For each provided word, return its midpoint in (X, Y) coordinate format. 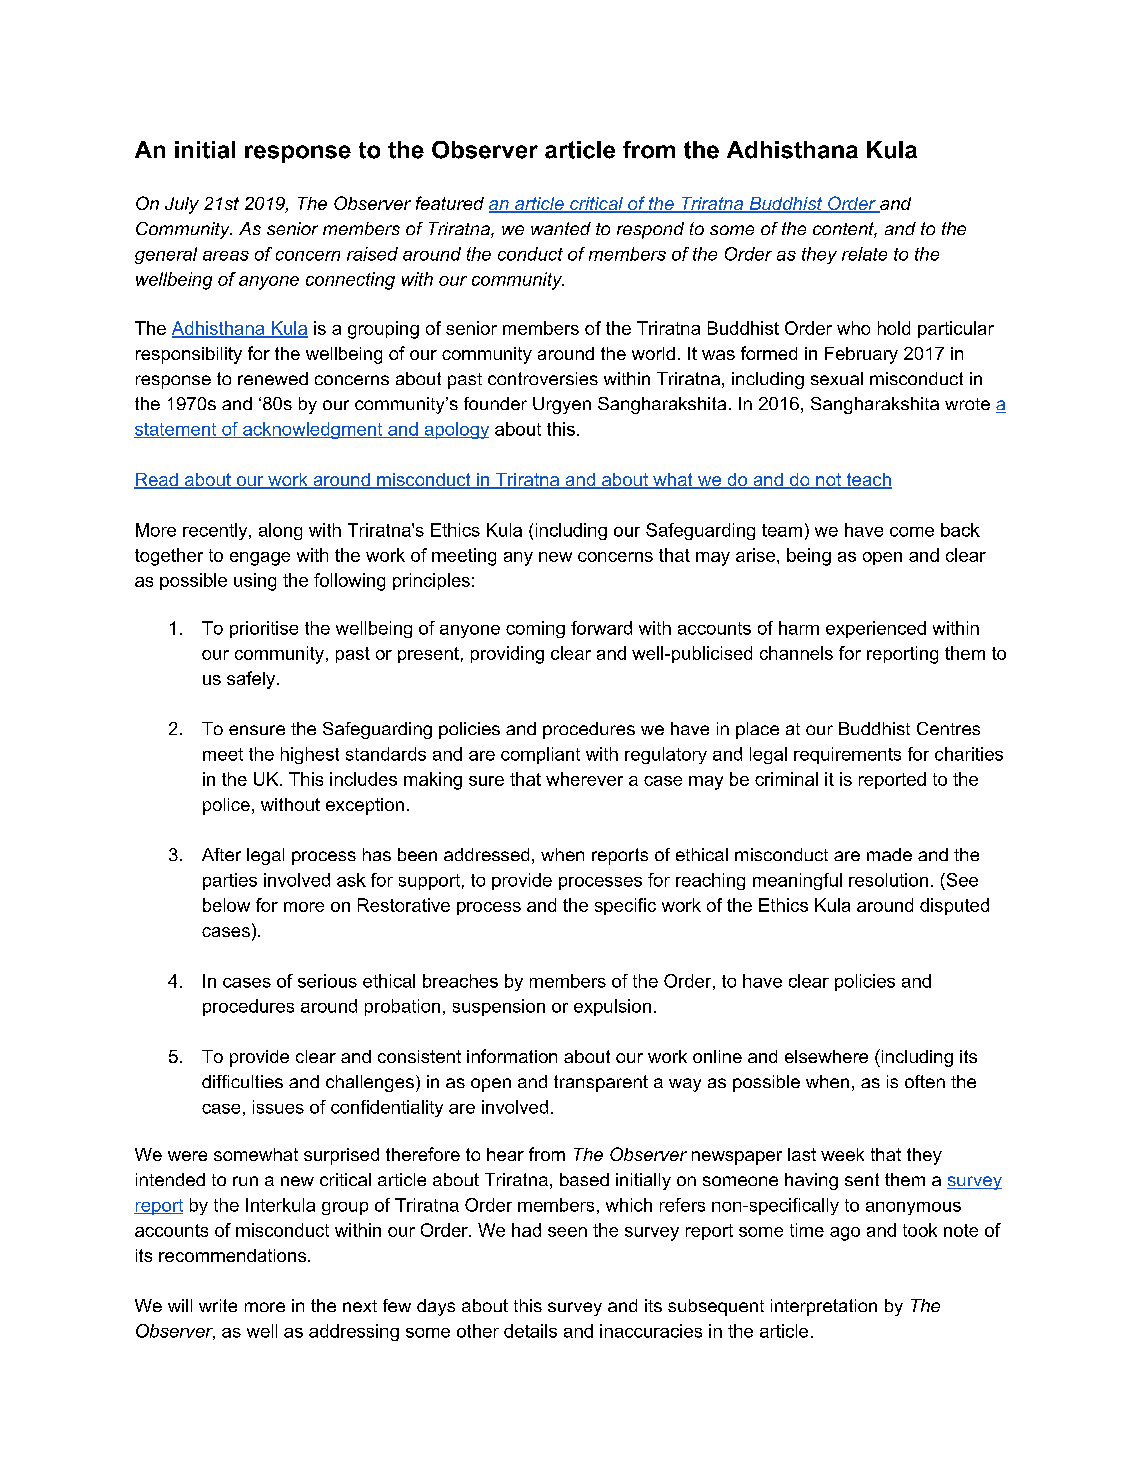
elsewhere (826, 1056)
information (512, 1056)
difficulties (242, 1081)
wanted (561, 228)
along (280, 531)
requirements (847, 755)
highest (310, 755)
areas (226, 256)
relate (864, 254)
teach (868, 481)
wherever (584, 779)
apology (455, 430)
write (218, 1305)
